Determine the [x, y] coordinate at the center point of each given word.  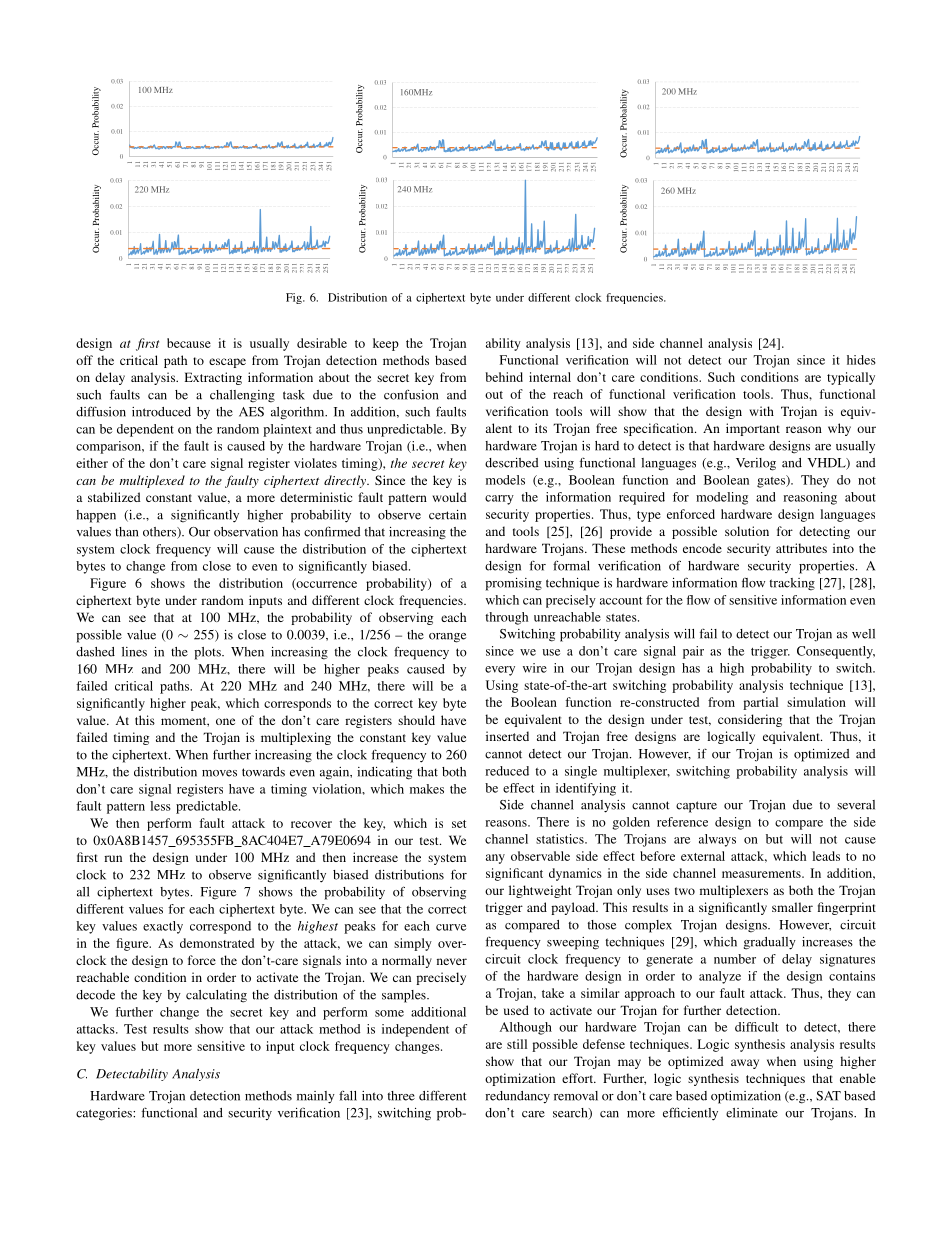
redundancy [517, 1097]
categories [105, 1114]
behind [504, 377]
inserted [507, 736]
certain [447, 515]
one [225, 721]
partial [760, 703]
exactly [163, 927]
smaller [792, 907]
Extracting [213, 378]
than [126, 532]
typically [851, 378]
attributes [801, 548]
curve [451, 927]
